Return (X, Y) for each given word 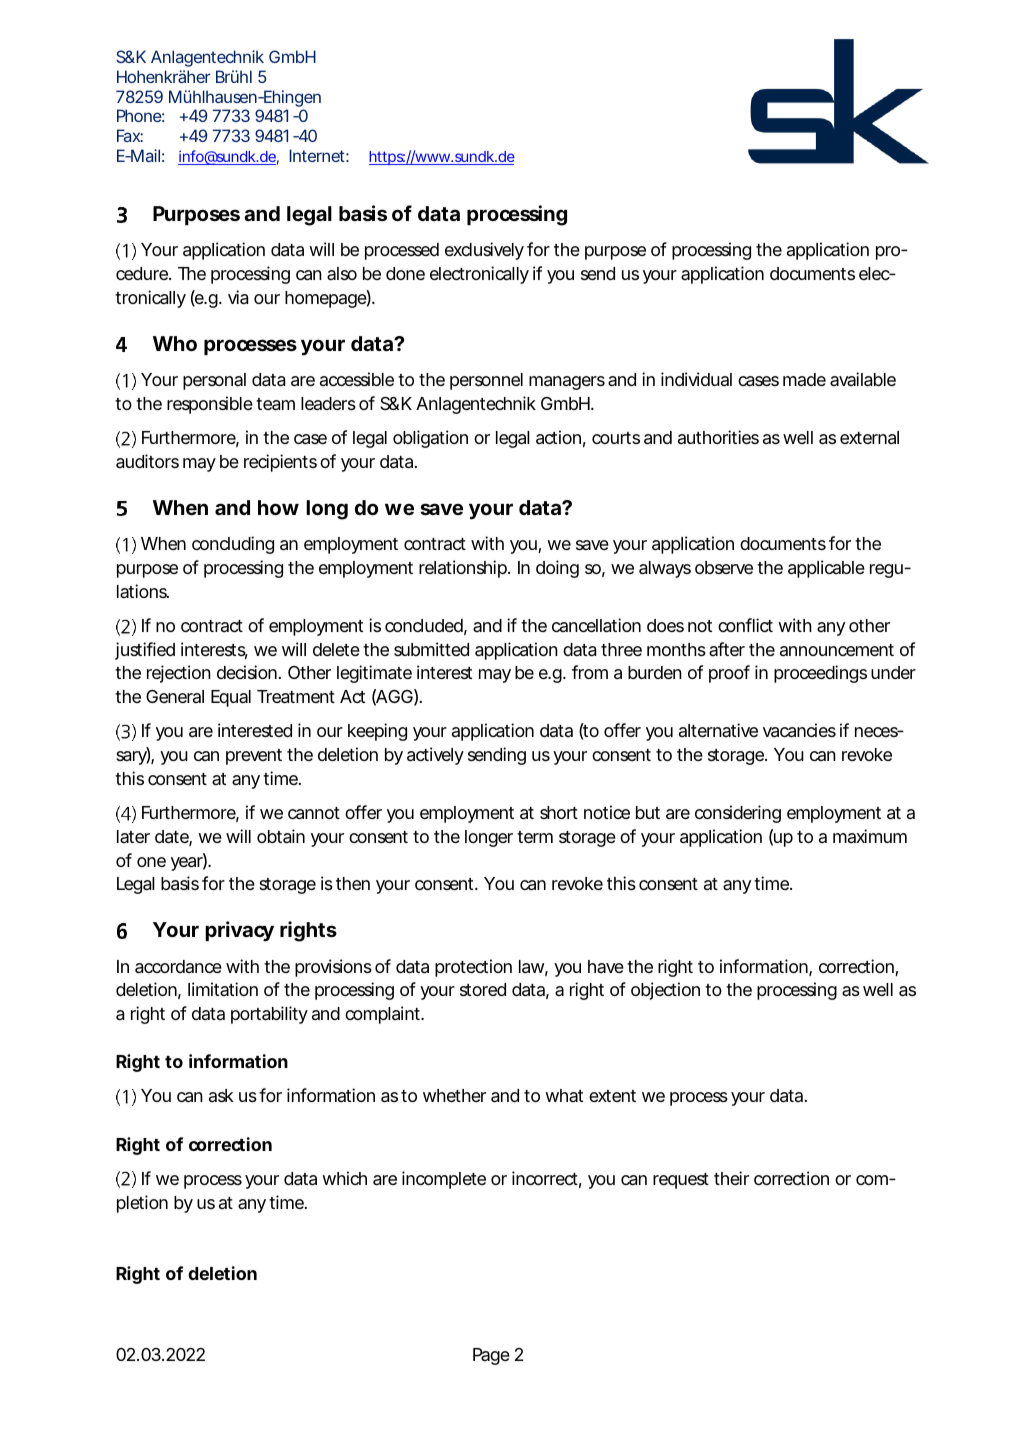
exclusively (484, 251)
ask (221, 1095)
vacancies (799, 730)
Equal (231, 698)
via (238, 297)
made (804, 379)
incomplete (444, 1180)
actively (435, 756)
